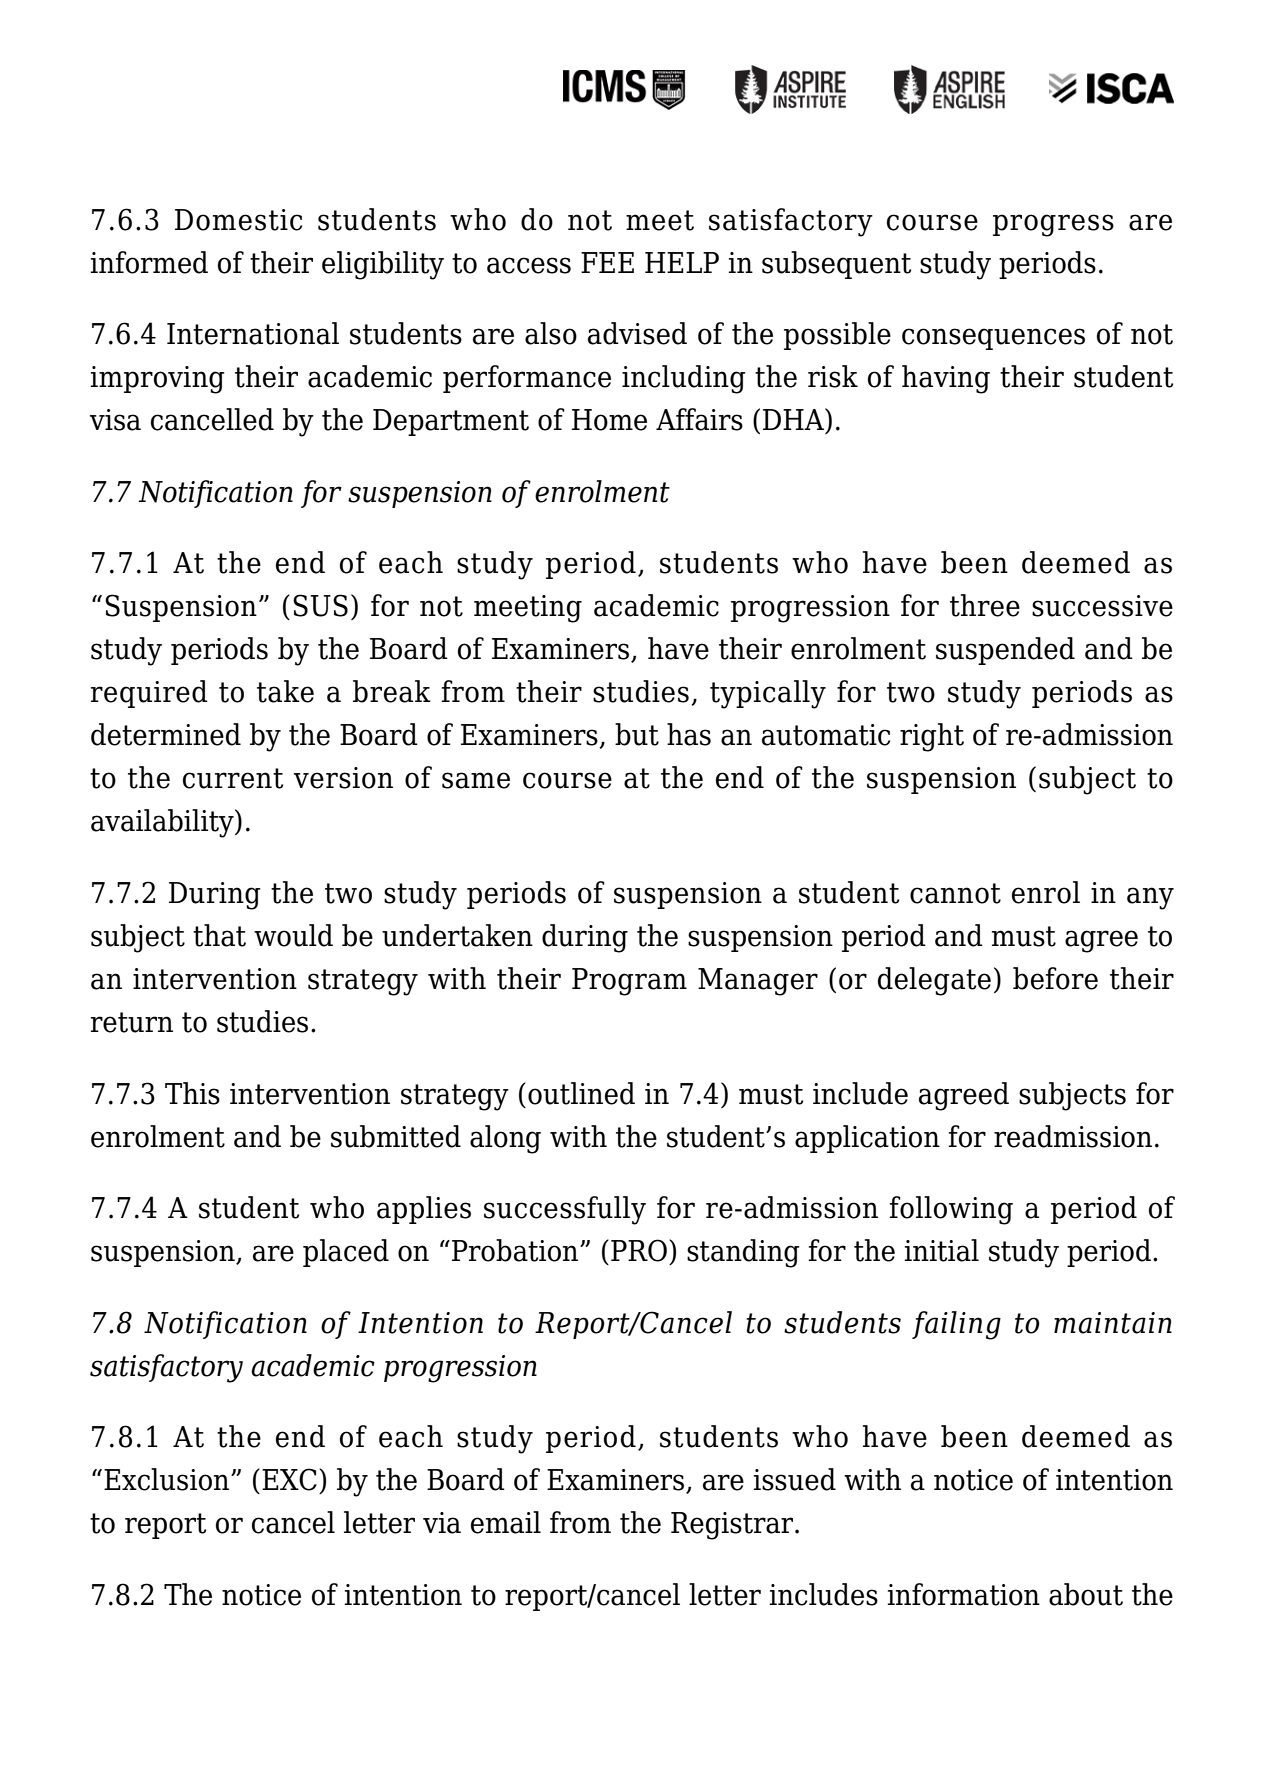 The image size is (1264, 1787). I want to click on consequences, so click(993, 339).
